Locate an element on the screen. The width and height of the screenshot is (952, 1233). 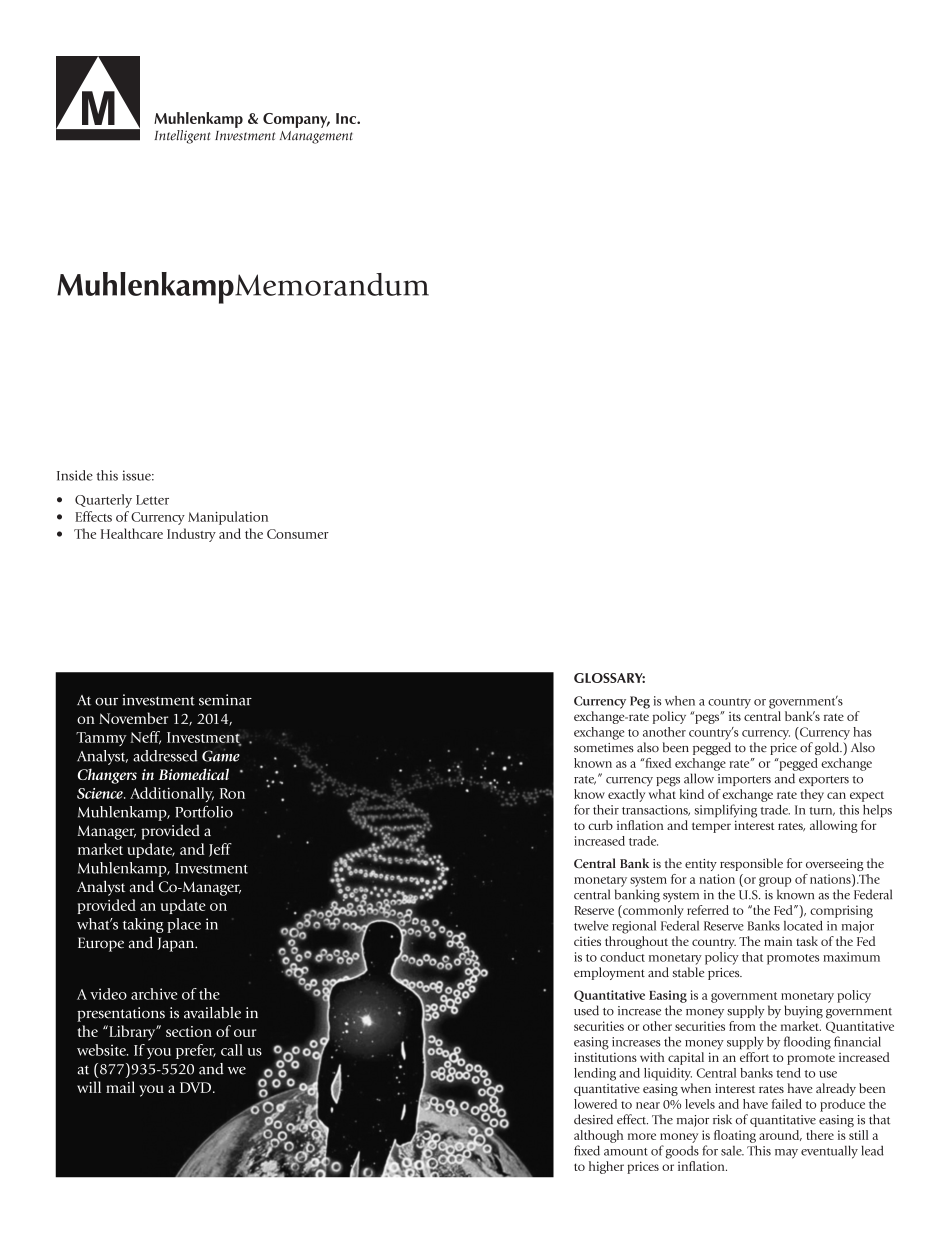
its is located at coordinates (735, 716).
